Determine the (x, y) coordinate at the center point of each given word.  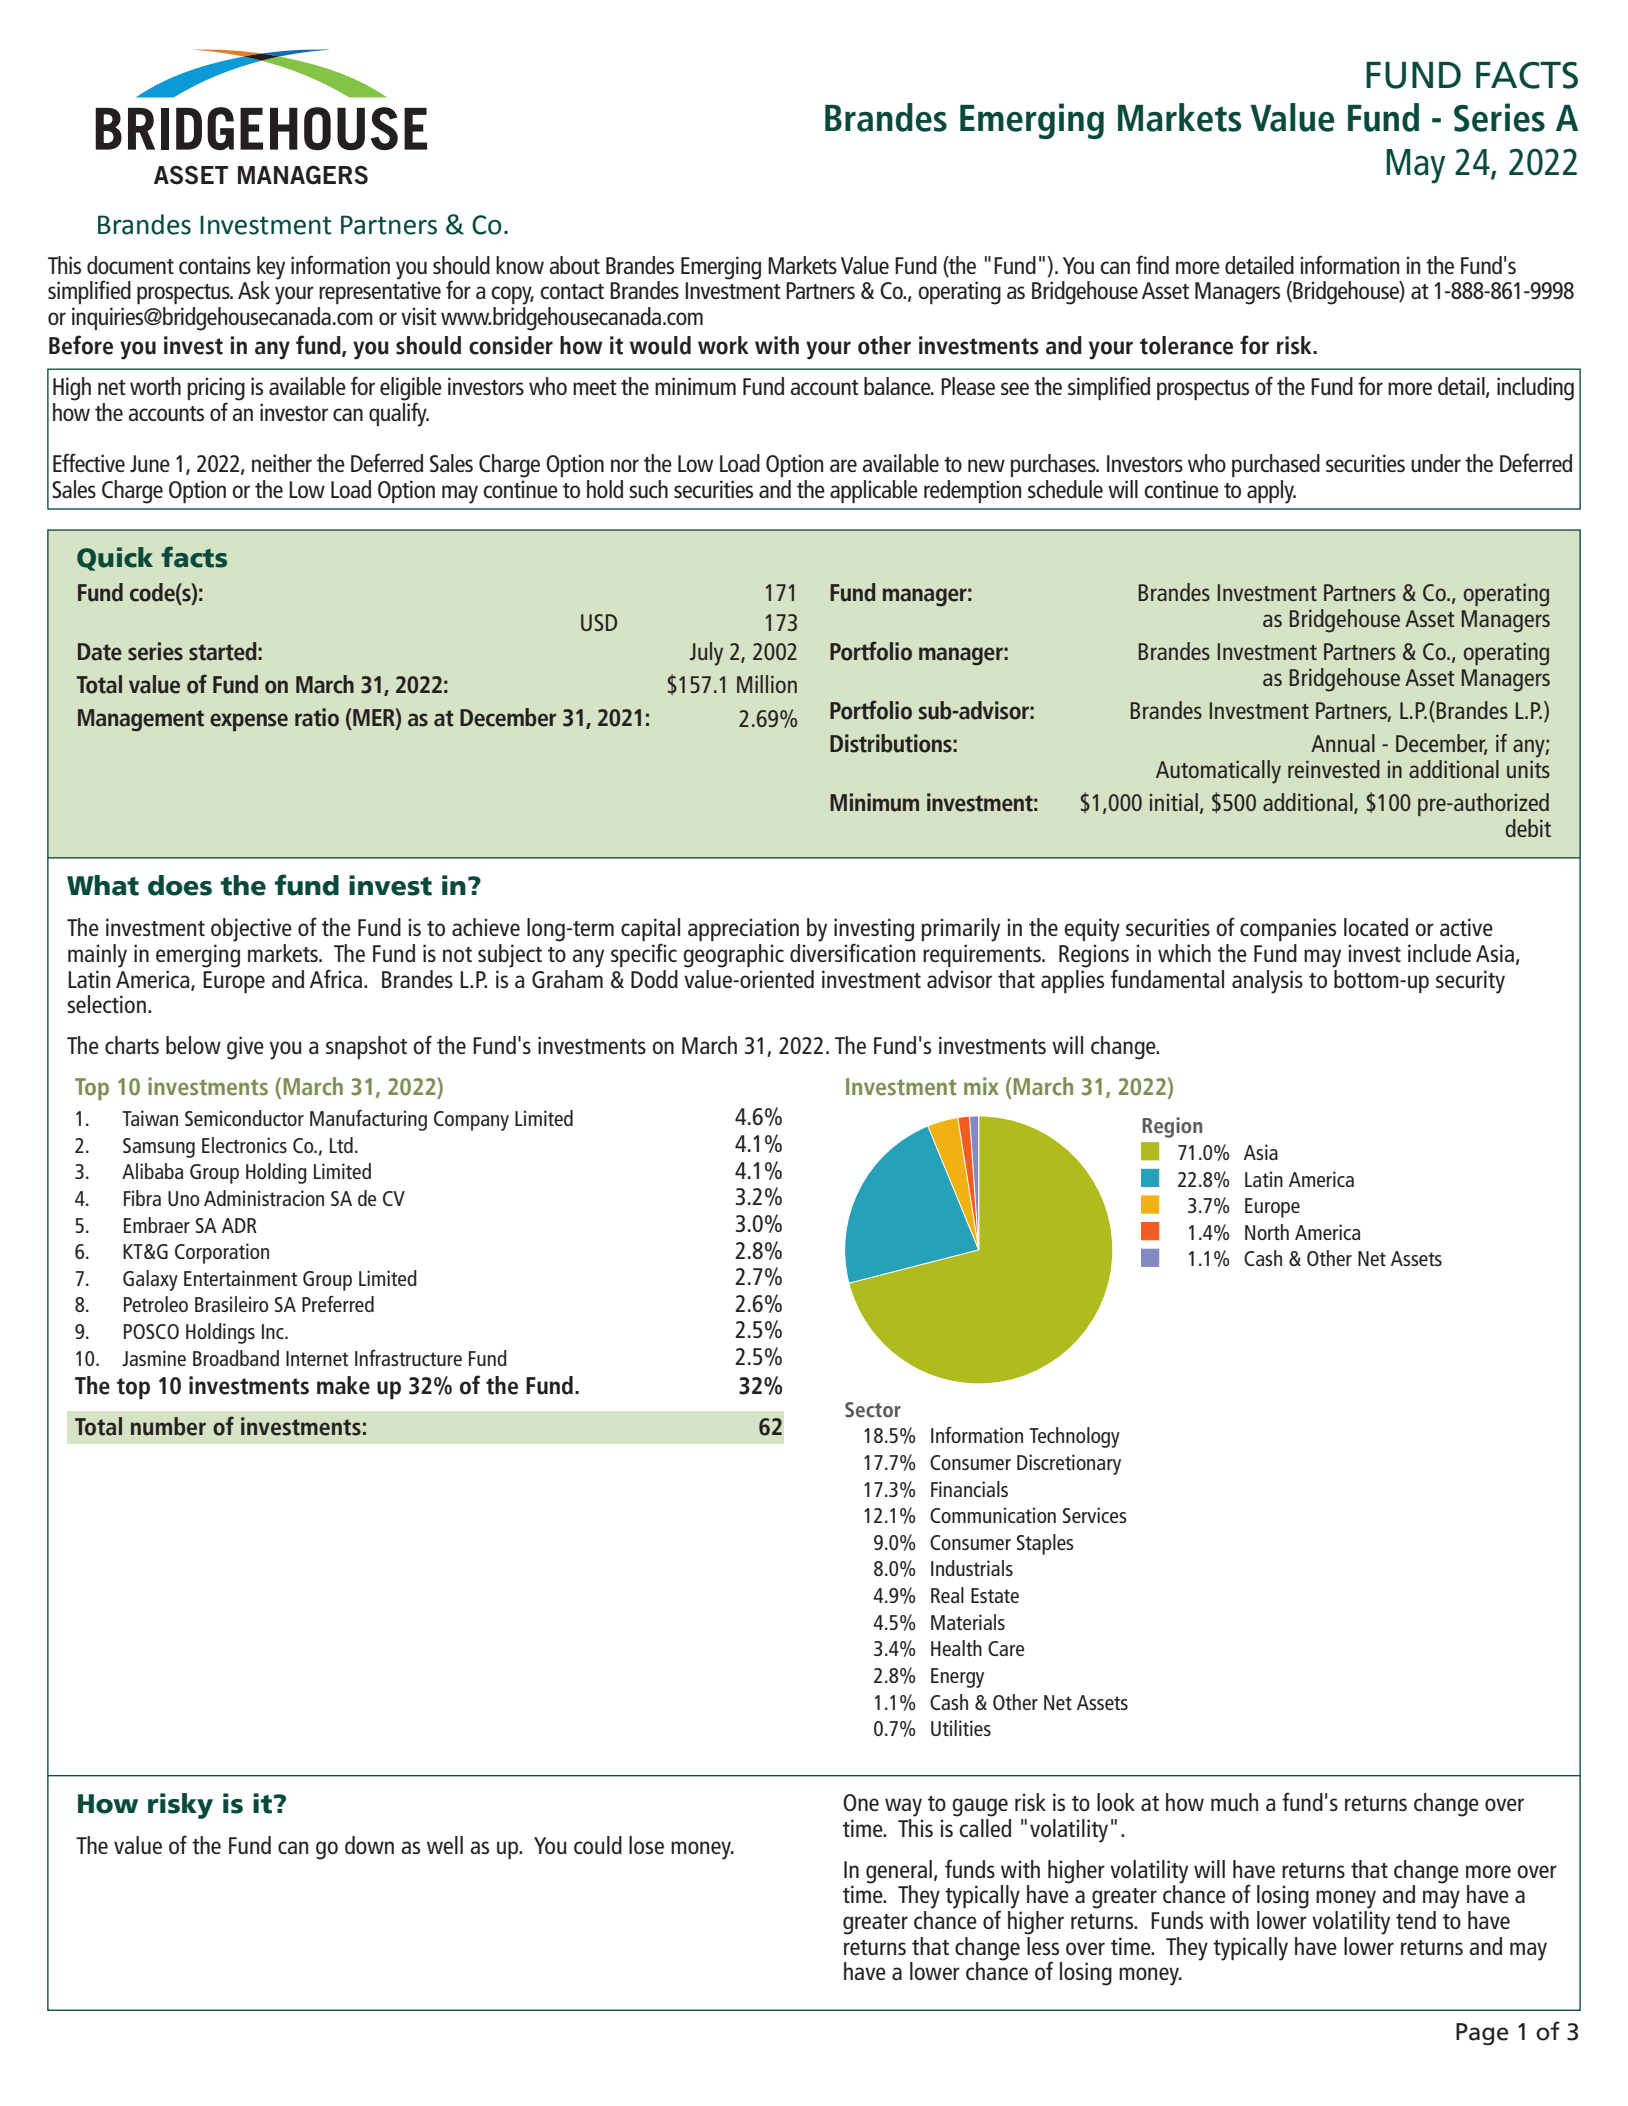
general (899, 1872)
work (723, 345)
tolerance (1186, 345)
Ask (254, 290)
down (369, 1845)
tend (1416, 1920)
